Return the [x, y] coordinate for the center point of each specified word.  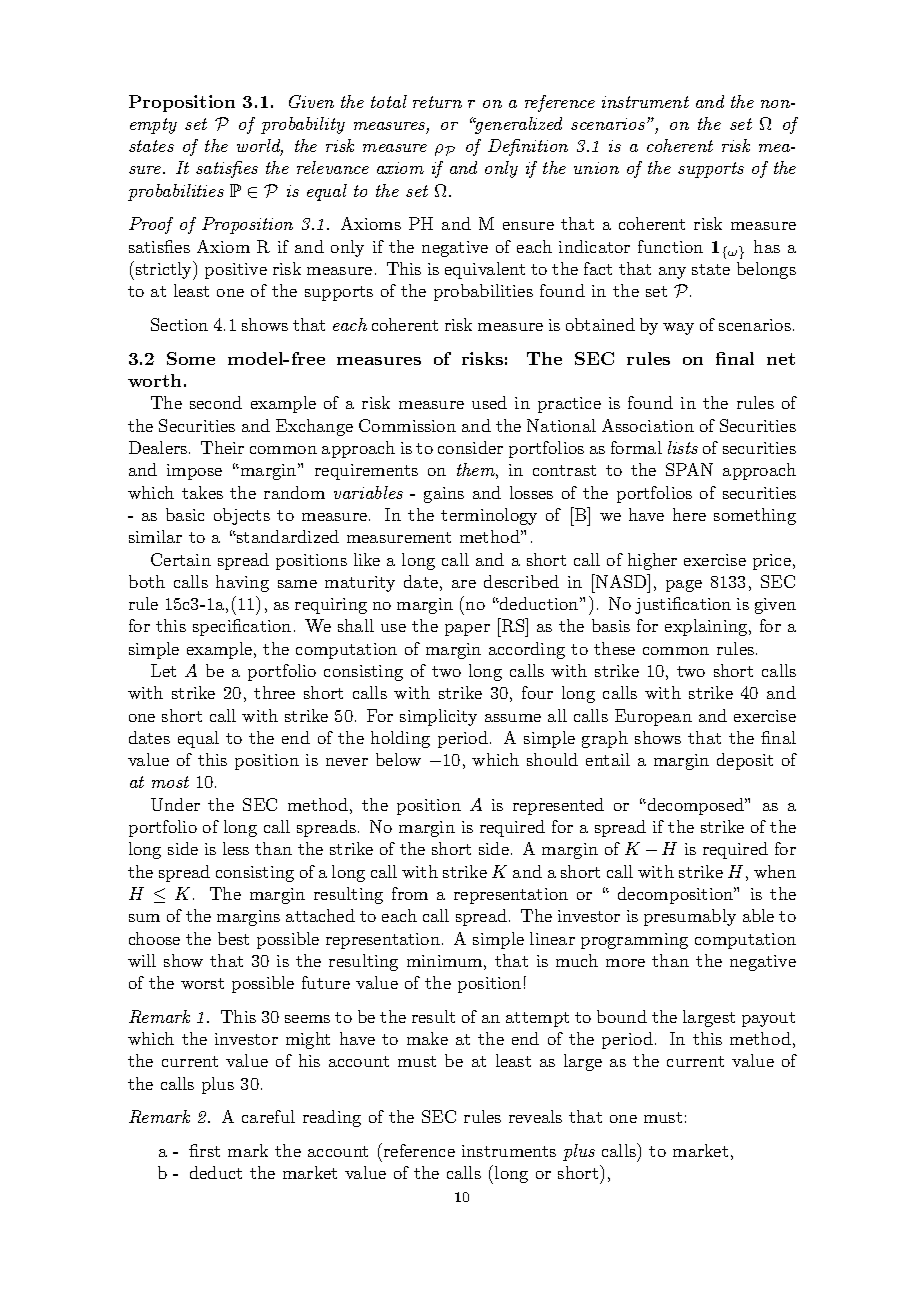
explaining [707, 627]
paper [467, 630]
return [437, 102]
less [236, 848]
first [204, 1150]
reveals [535, 1116]
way [678, 329]
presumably [690, 917]
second [216, 402]
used [489, 402]
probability [303, 125]
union [596, 168]
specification [242, 627]
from [410, 893]
